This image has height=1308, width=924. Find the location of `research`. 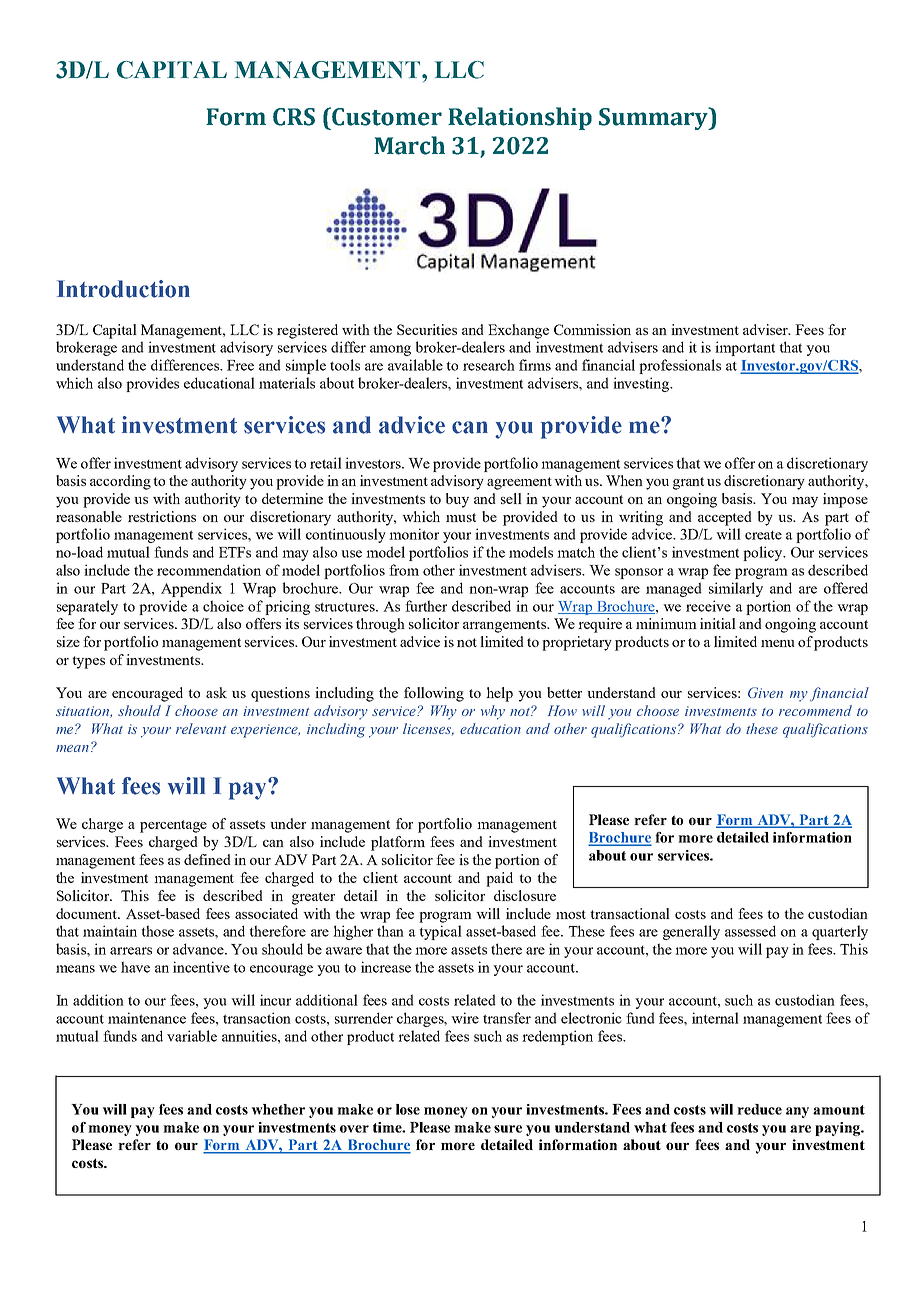

research is located at coordinates (489, 365).
